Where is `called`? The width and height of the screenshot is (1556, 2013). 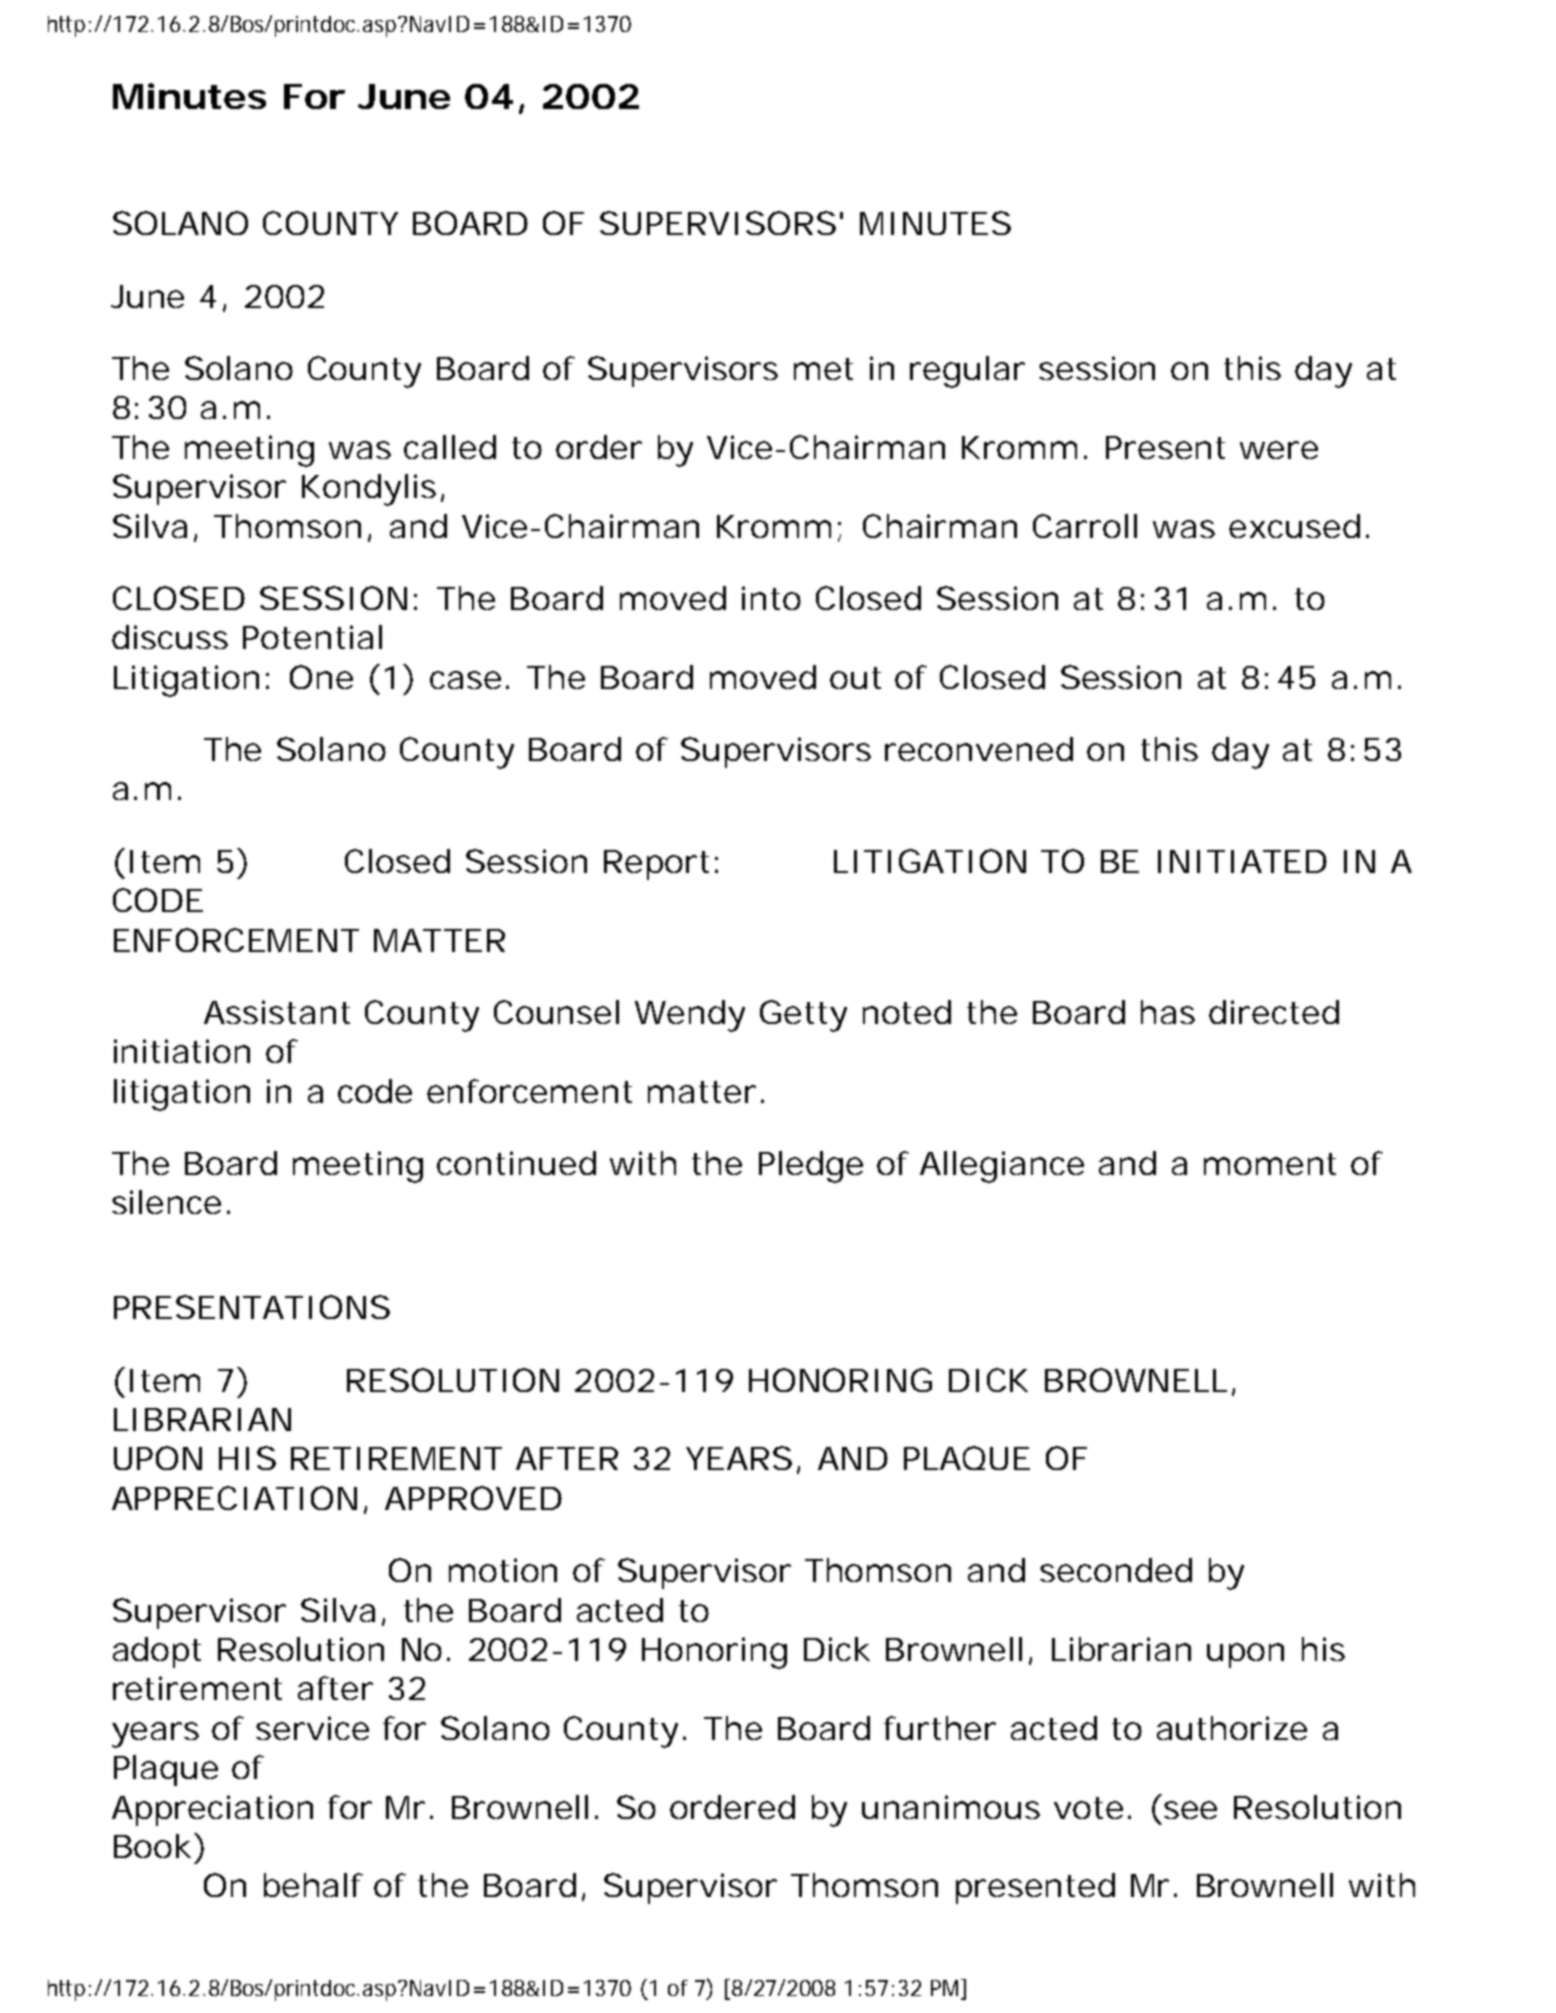 called is located at coordinates (450, 447).
